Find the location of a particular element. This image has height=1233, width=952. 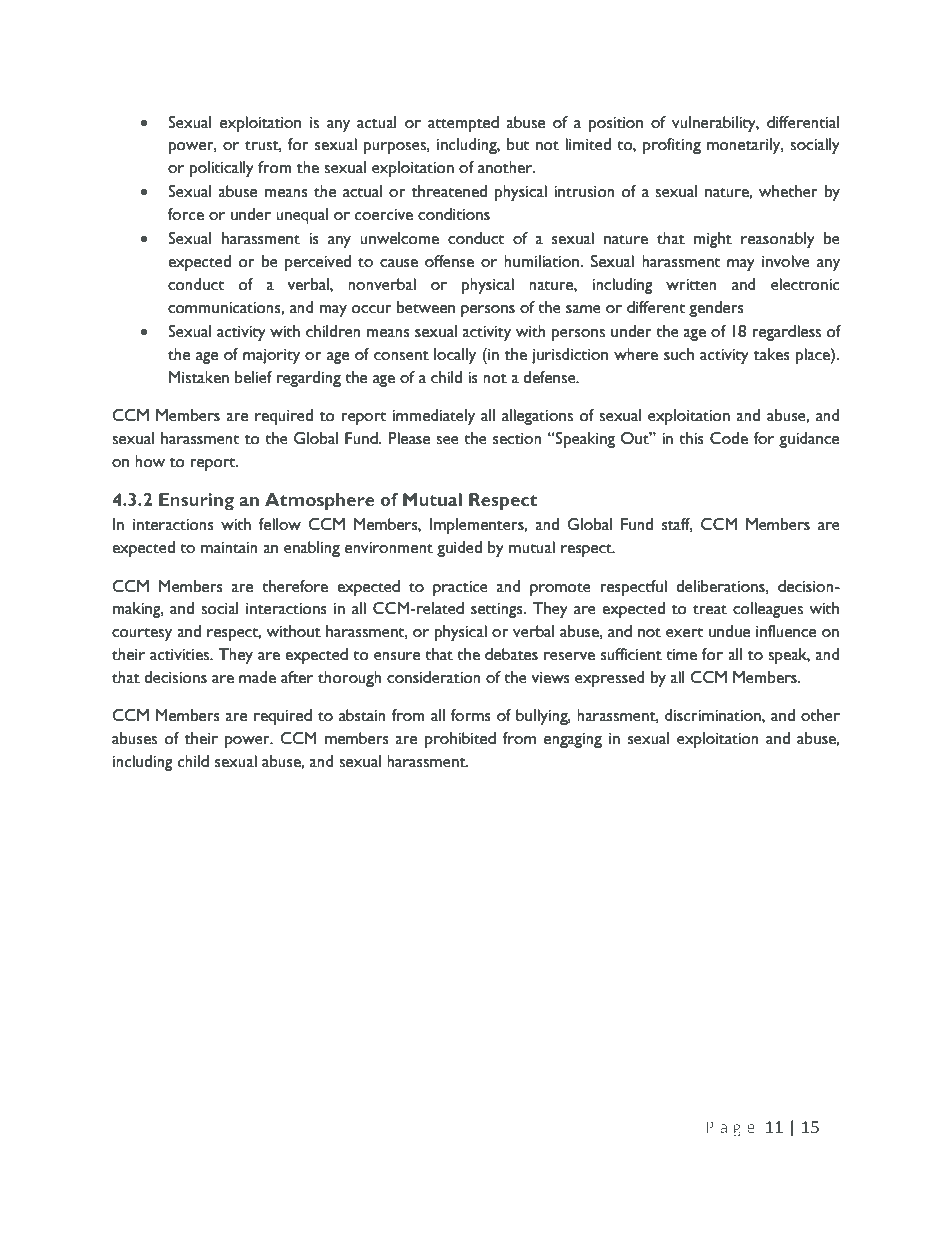

written is located at coordinates (691, 285).
